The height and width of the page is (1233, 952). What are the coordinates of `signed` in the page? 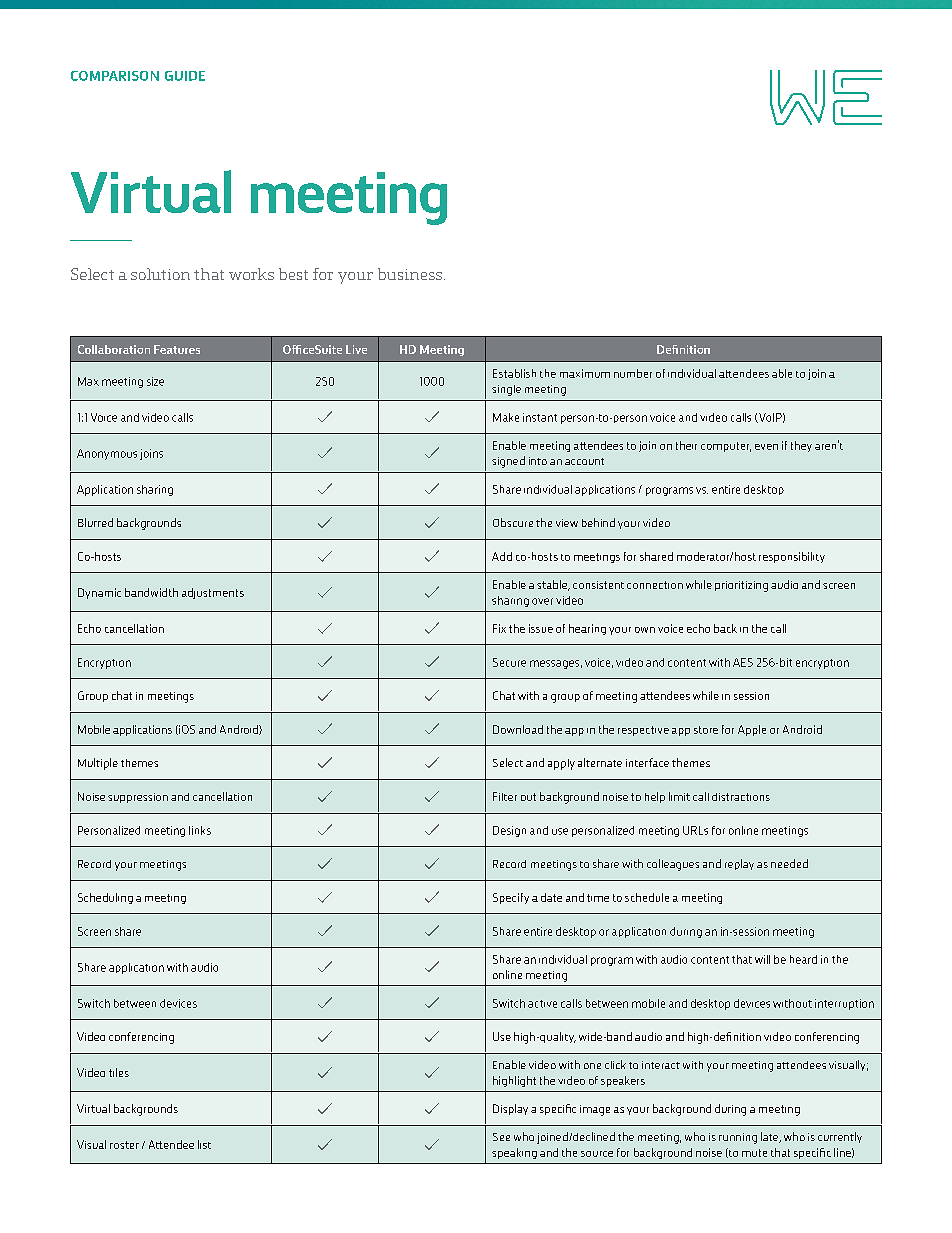 It's located at (508, 462).
